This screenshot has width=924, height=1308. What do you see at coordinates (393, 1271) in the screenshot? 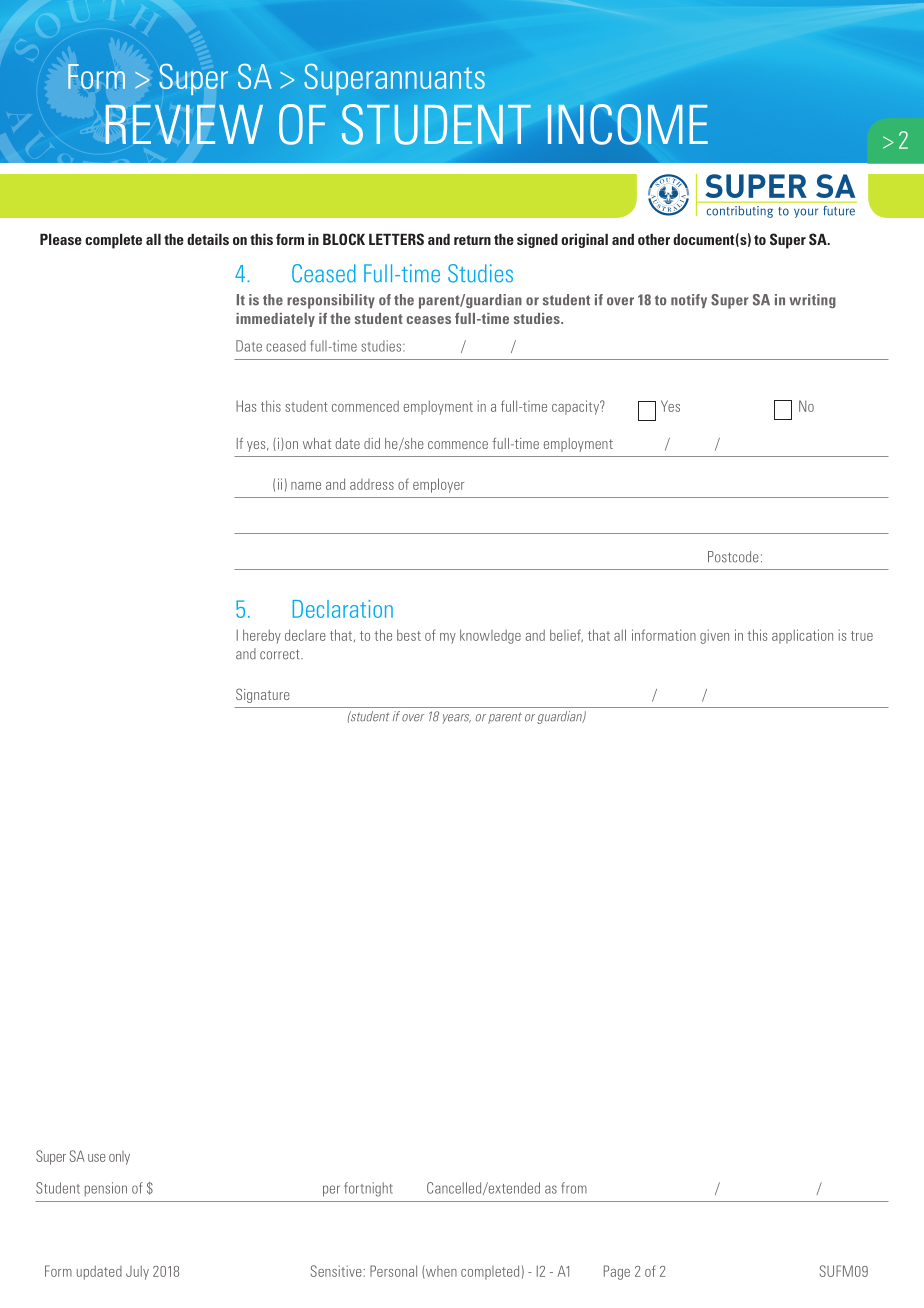
I see `Personal` at bounding box center [393, 1271].
